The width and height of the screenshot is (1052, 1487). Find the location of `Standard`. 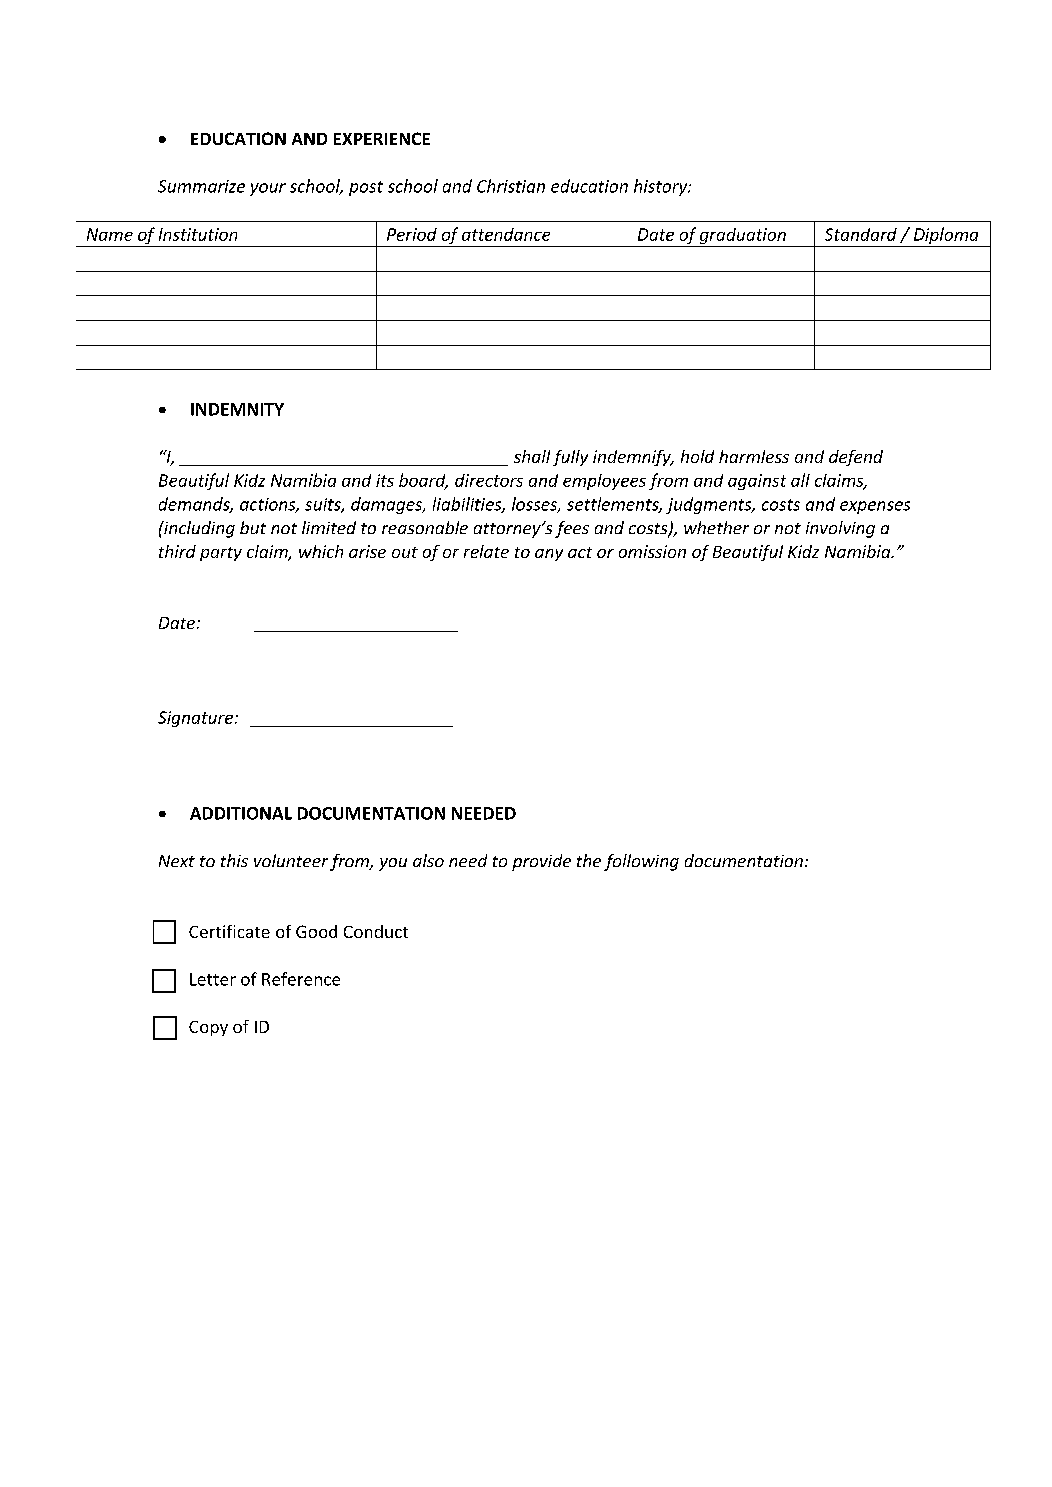

Standard is located at coordinates (861, 234).
